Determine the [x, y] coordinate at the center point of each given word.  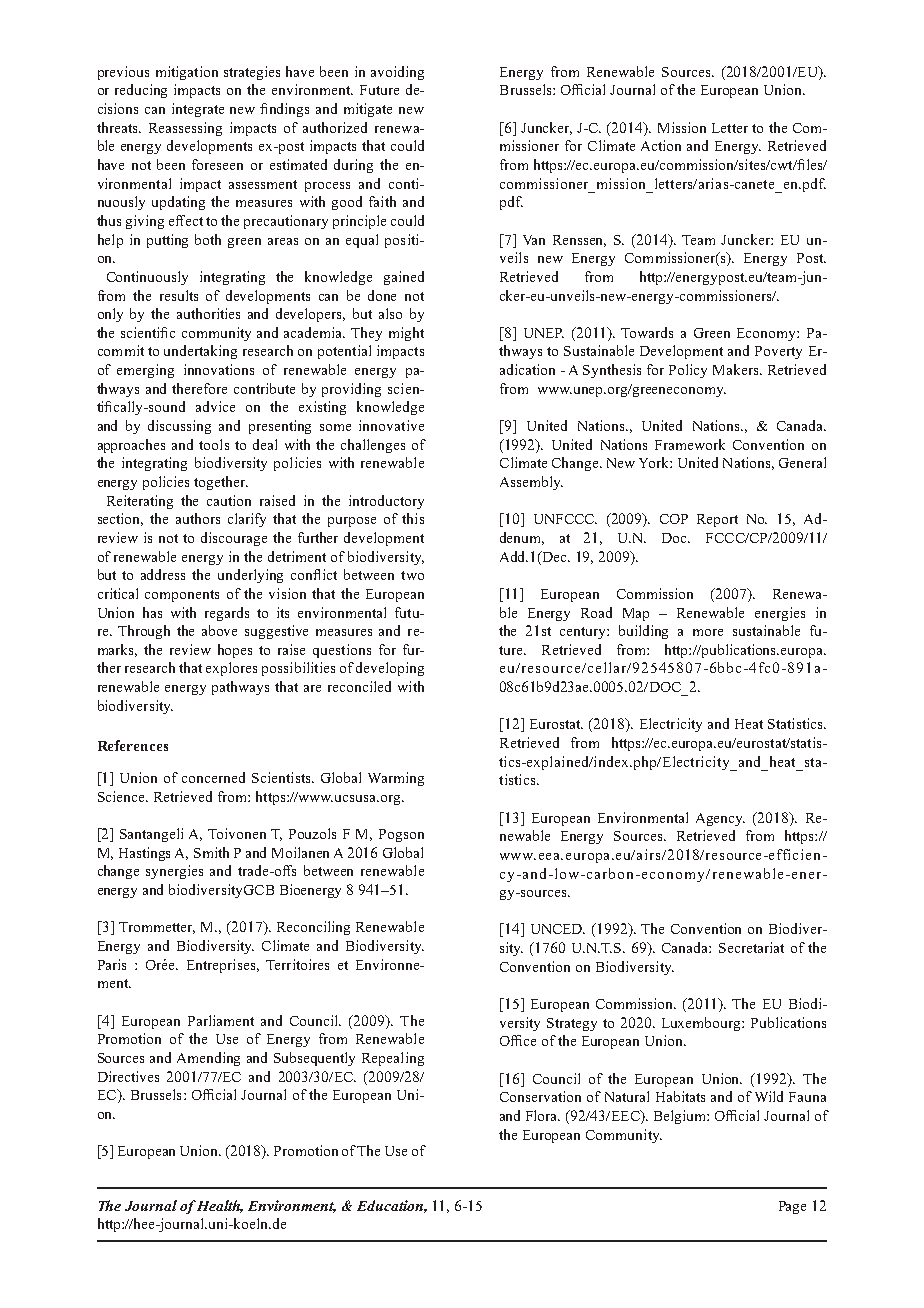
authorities [208, 313]
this [413, 518]
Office [518, 1040]
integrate [198, 110]
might [406, 334]
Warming [396, 779]
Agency [720, 819]
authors [198, 518]
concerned [213, 777]
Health [220, 1206]
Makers [737, 369]
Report [717, 520]
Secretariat [751, 947]
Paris [112, 964]
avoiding [397, 73]
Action [661, 145]
